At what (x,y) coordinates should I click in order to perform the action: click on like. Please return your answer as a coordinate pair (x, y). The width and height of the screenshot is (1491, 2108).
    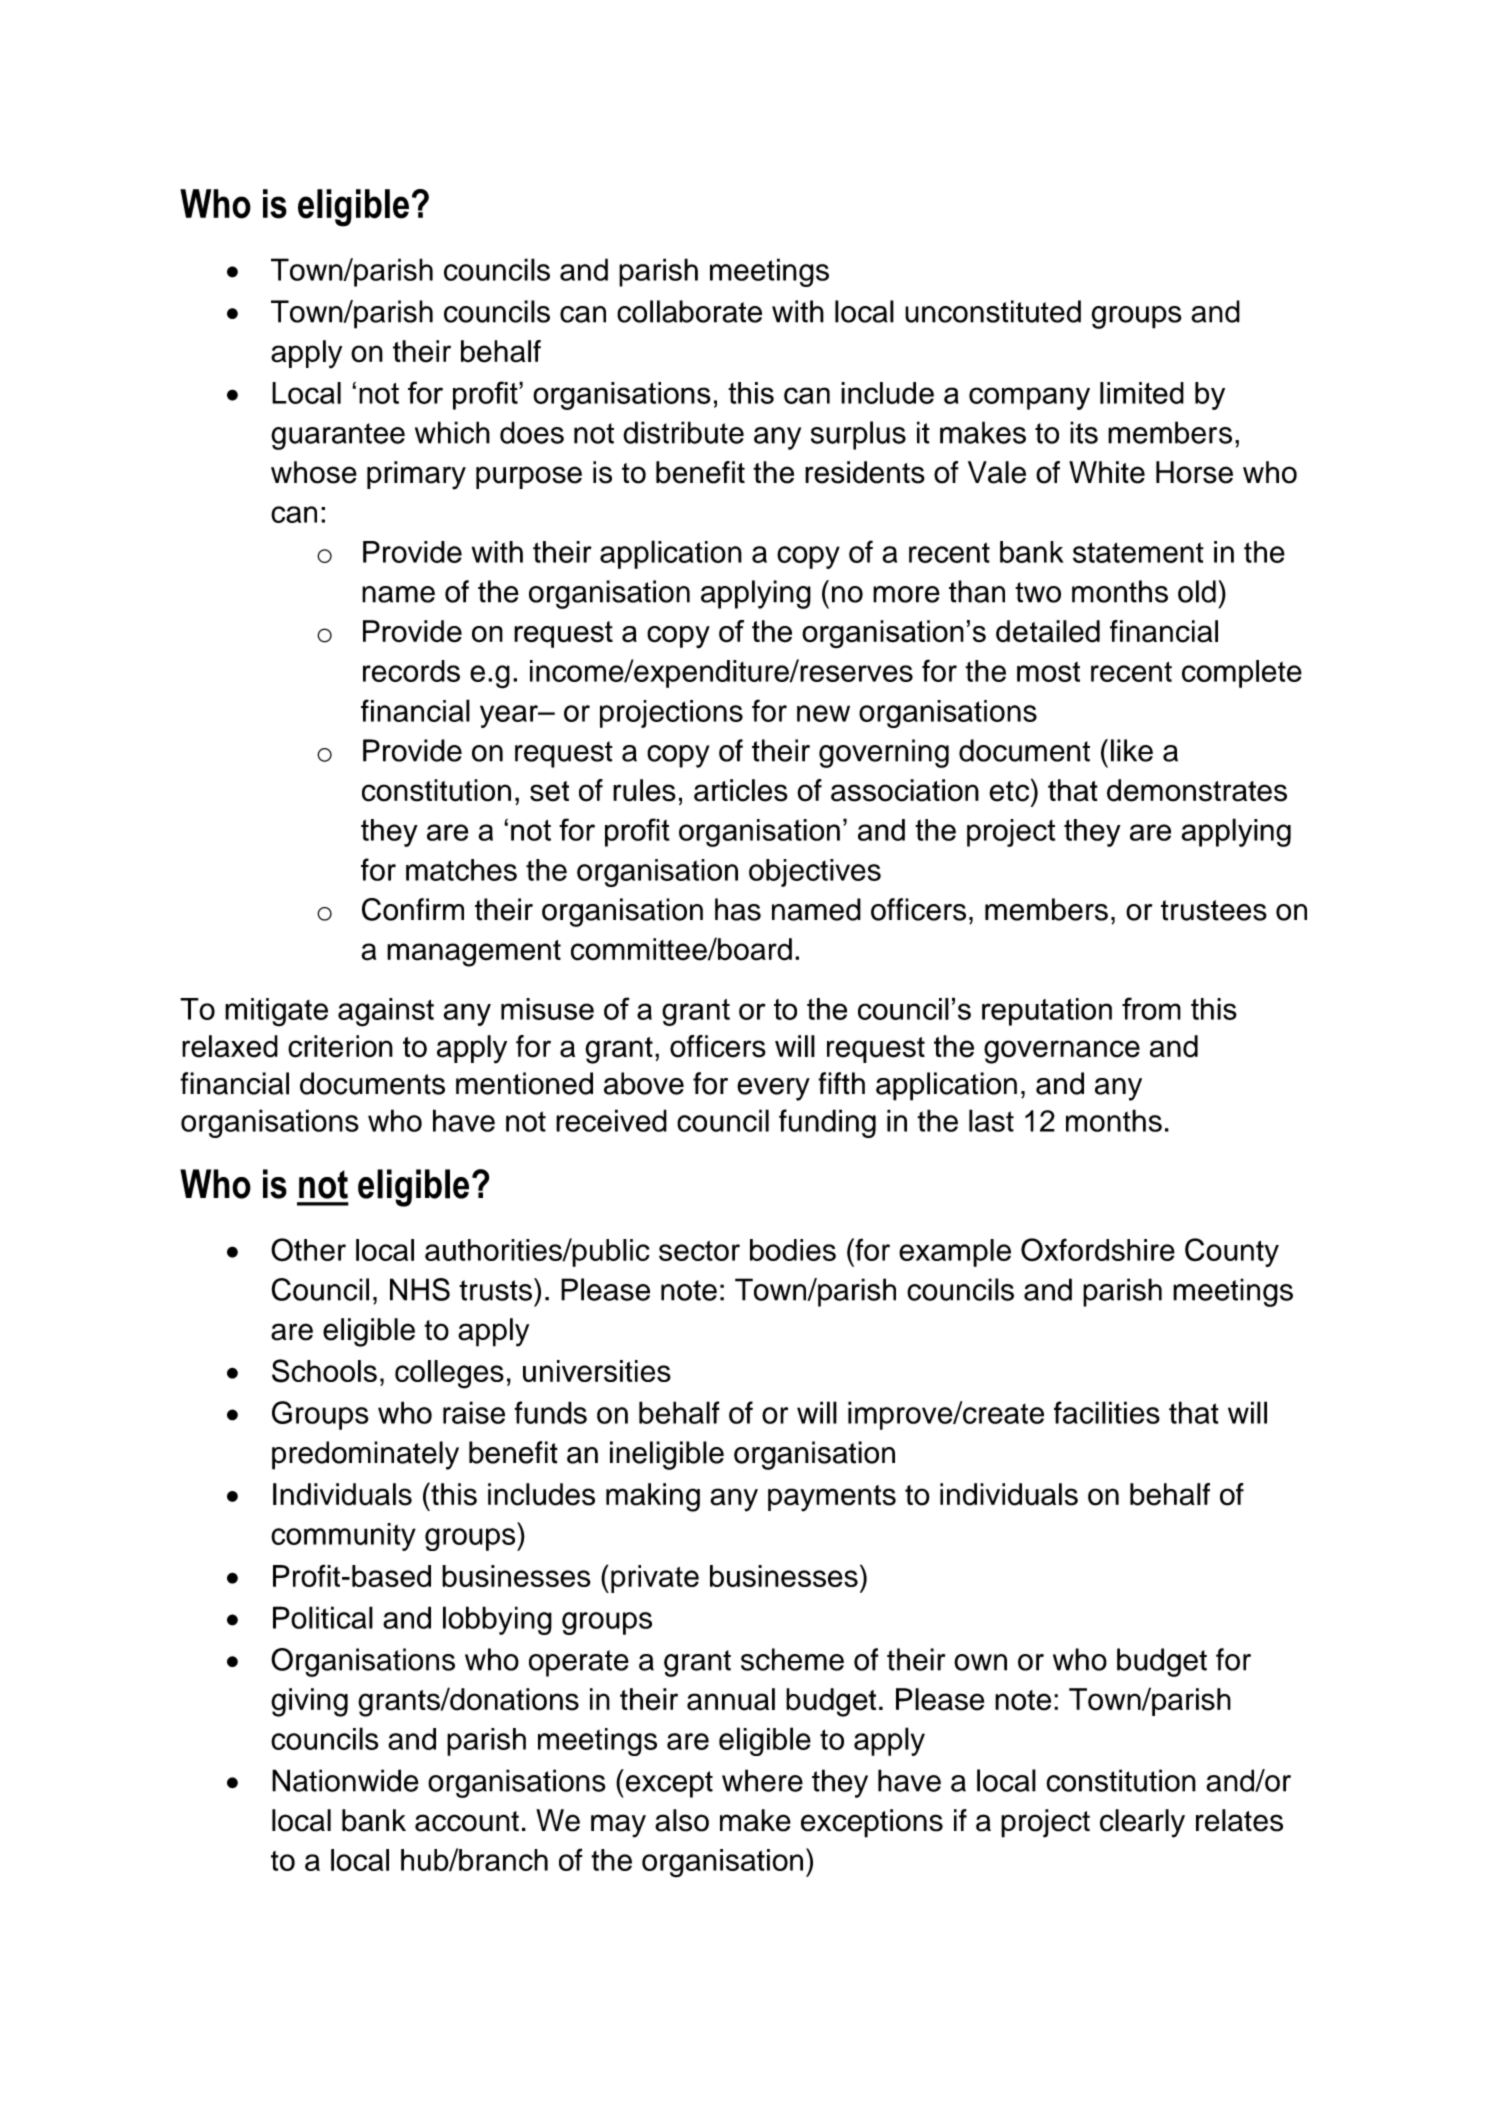
    Looking at the image, I should click on (1132, 750).
